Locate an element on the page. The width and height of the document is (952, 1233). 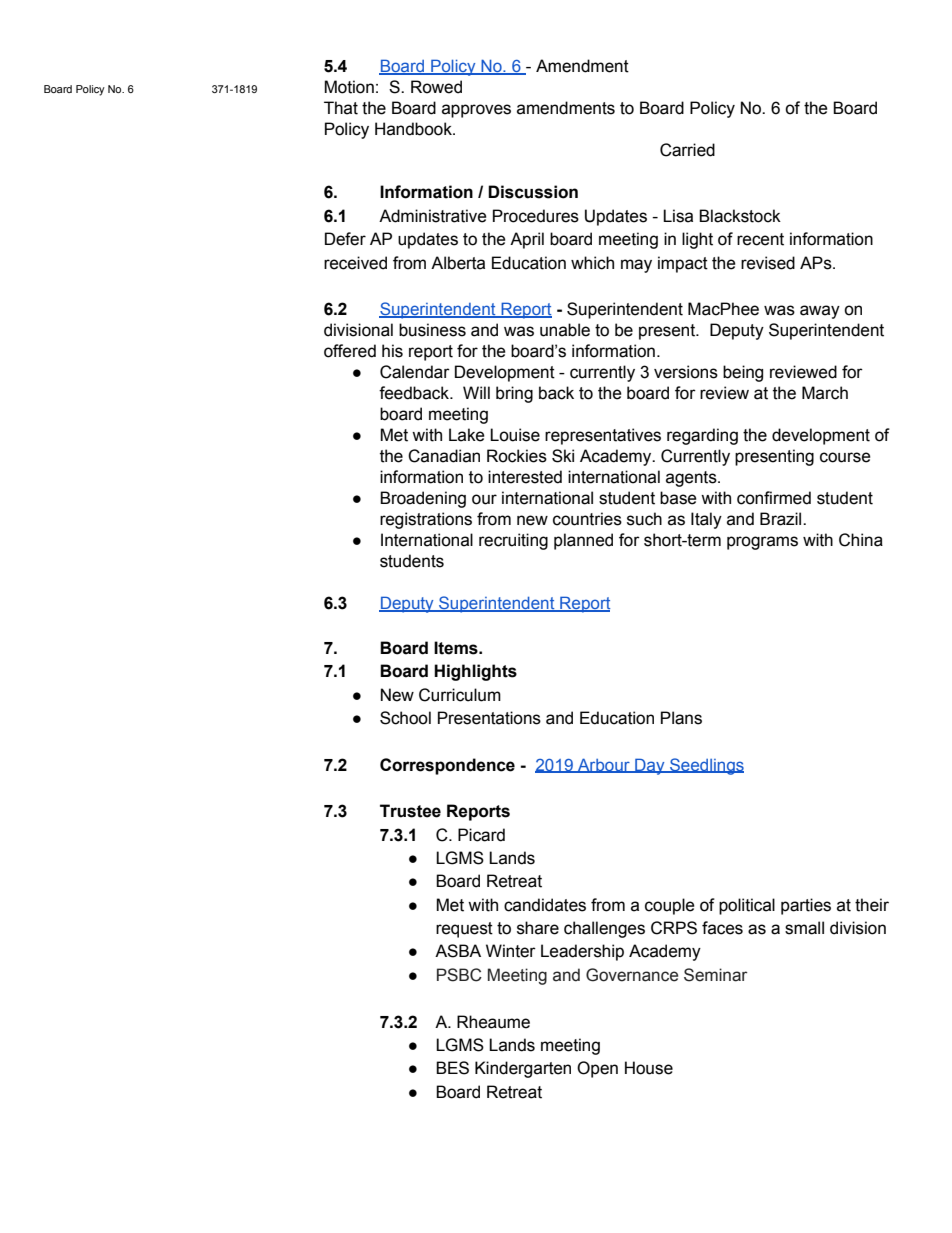
countries is located at coordinates (587, 519).
